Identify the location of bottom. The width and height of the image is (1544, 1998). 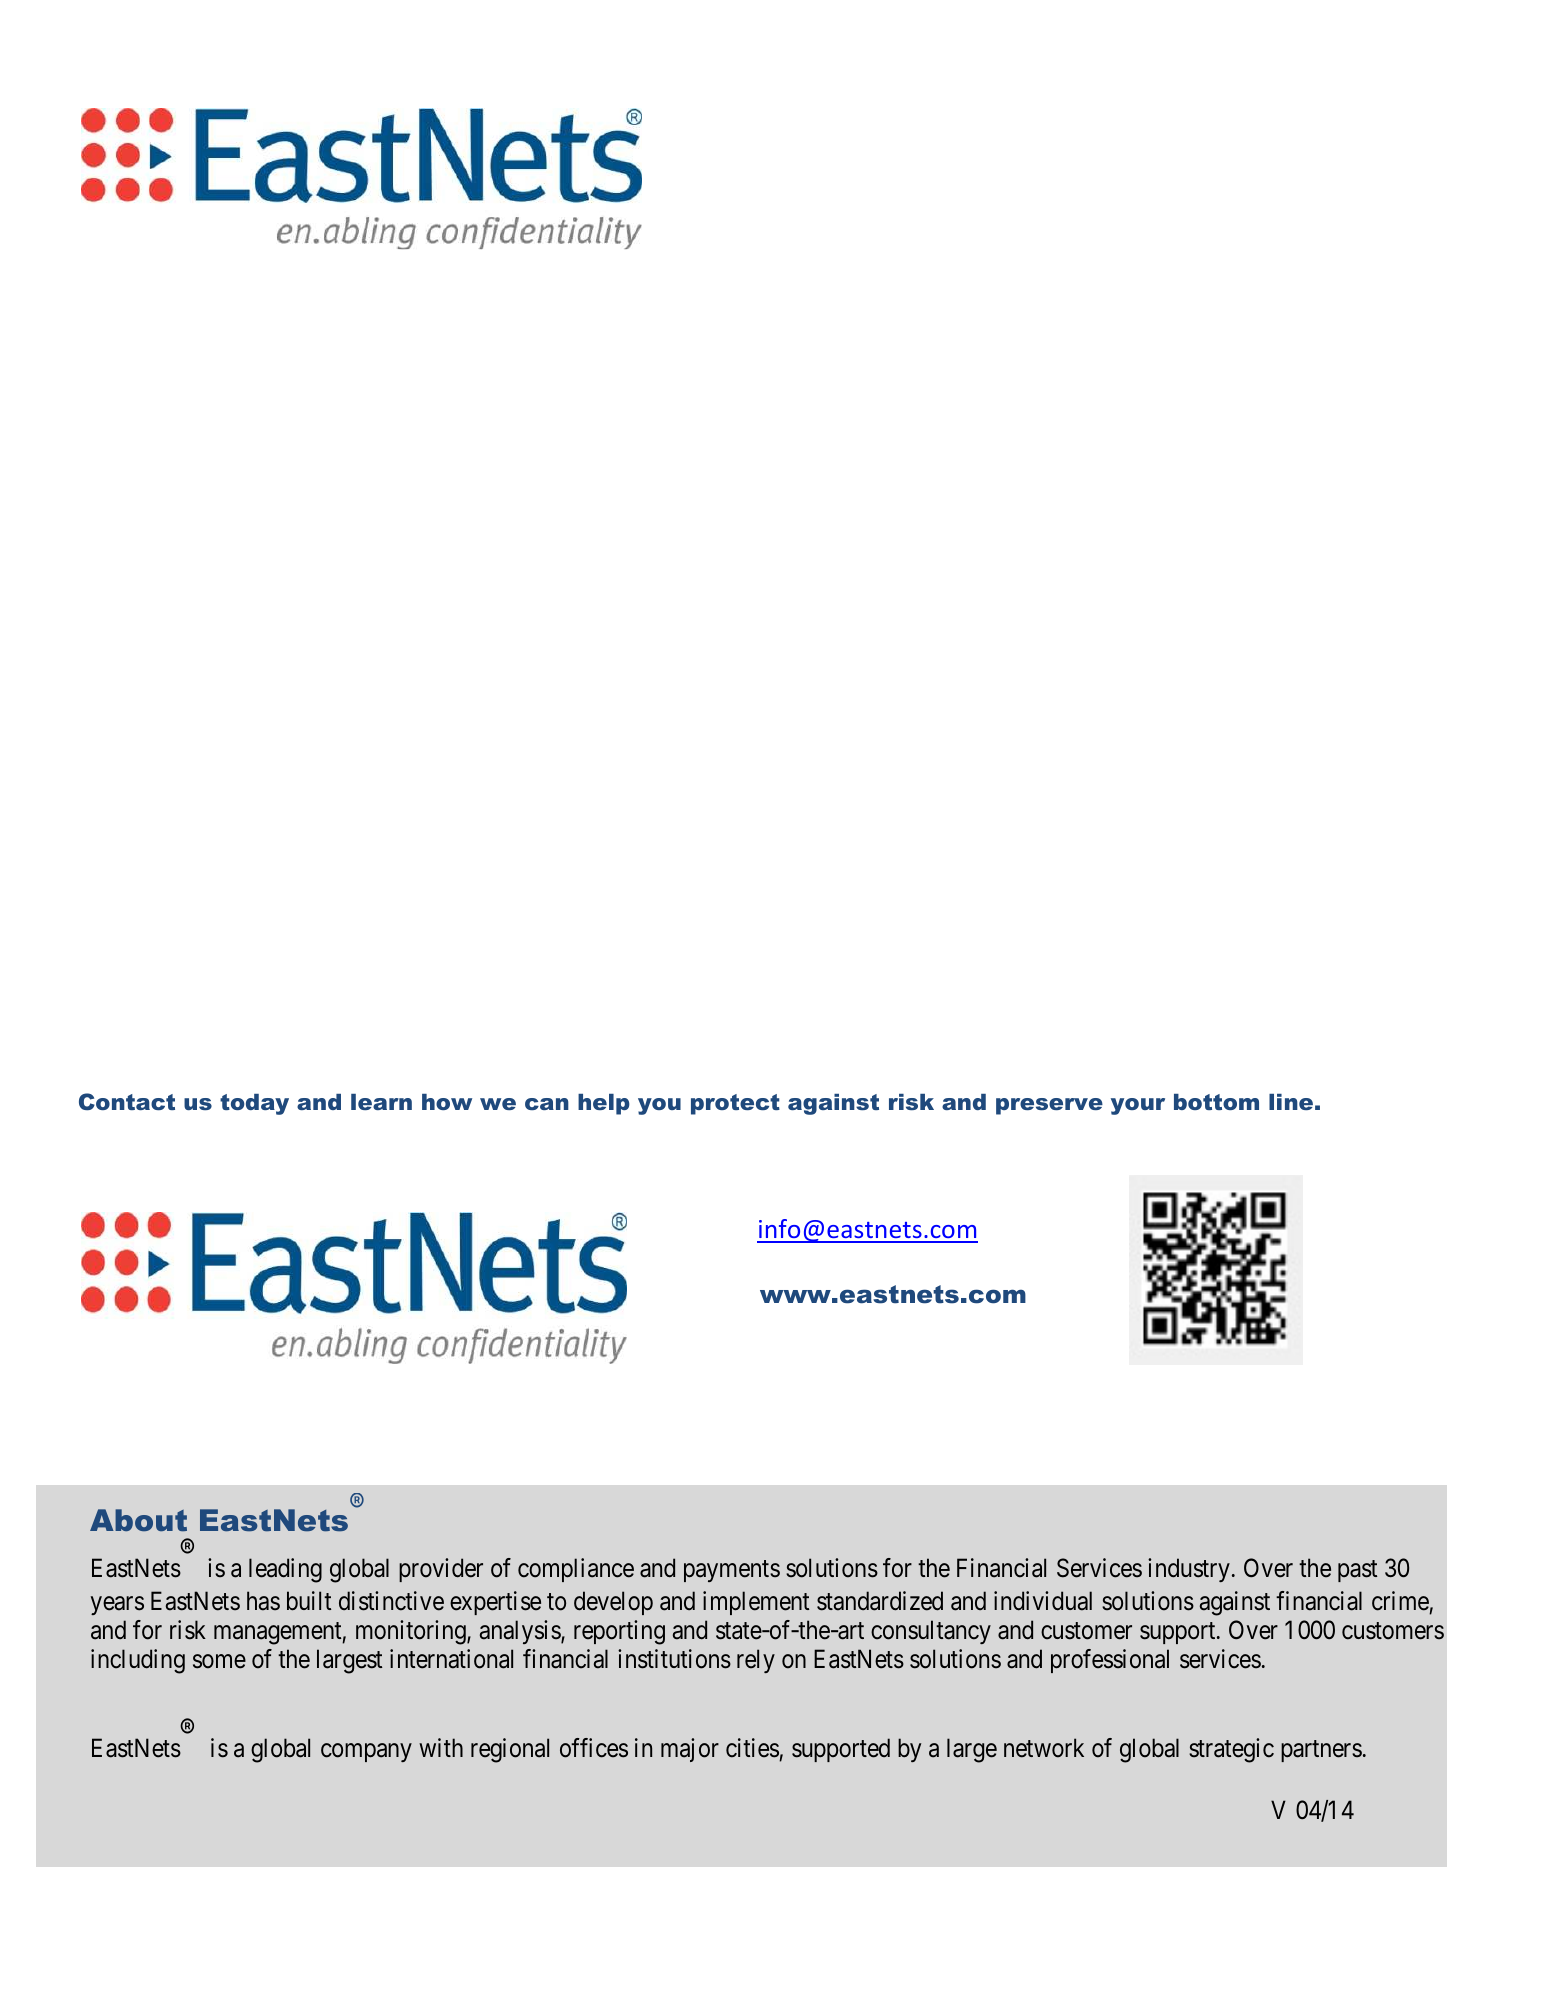
(1216, 1102).
